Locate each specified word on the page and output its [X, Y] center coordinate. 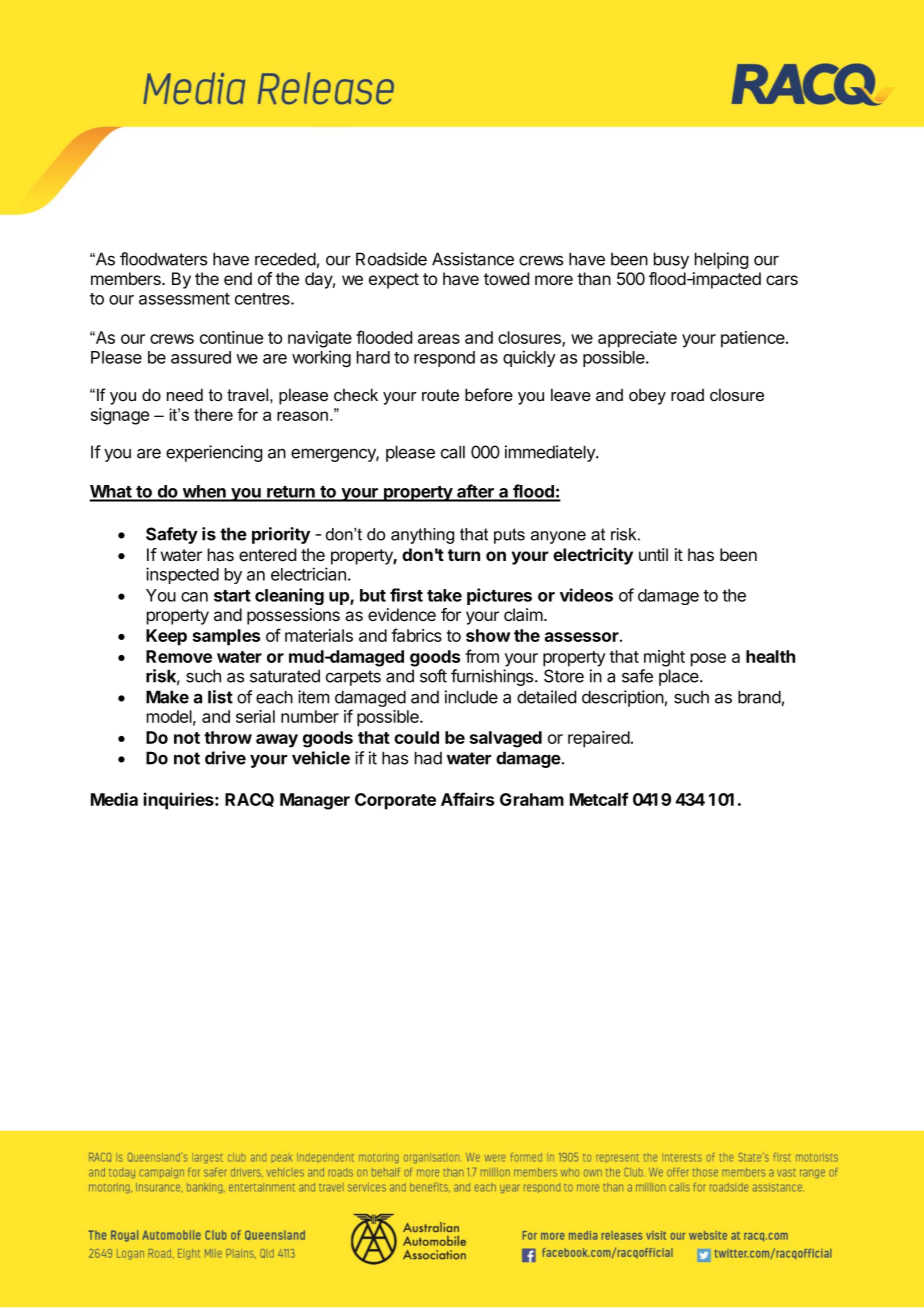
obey [647, 396]
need [185, 395]
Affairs [467, 799]
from [482, 656]
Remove [179, 656]
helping [721, 260]
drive [225, 758]
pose [708, 660]
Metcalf [599, 799]
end [238, 278]
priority [281, 535]
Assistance [473, 259]
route [440, 395]
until [653, 554]
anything [422, 536]
